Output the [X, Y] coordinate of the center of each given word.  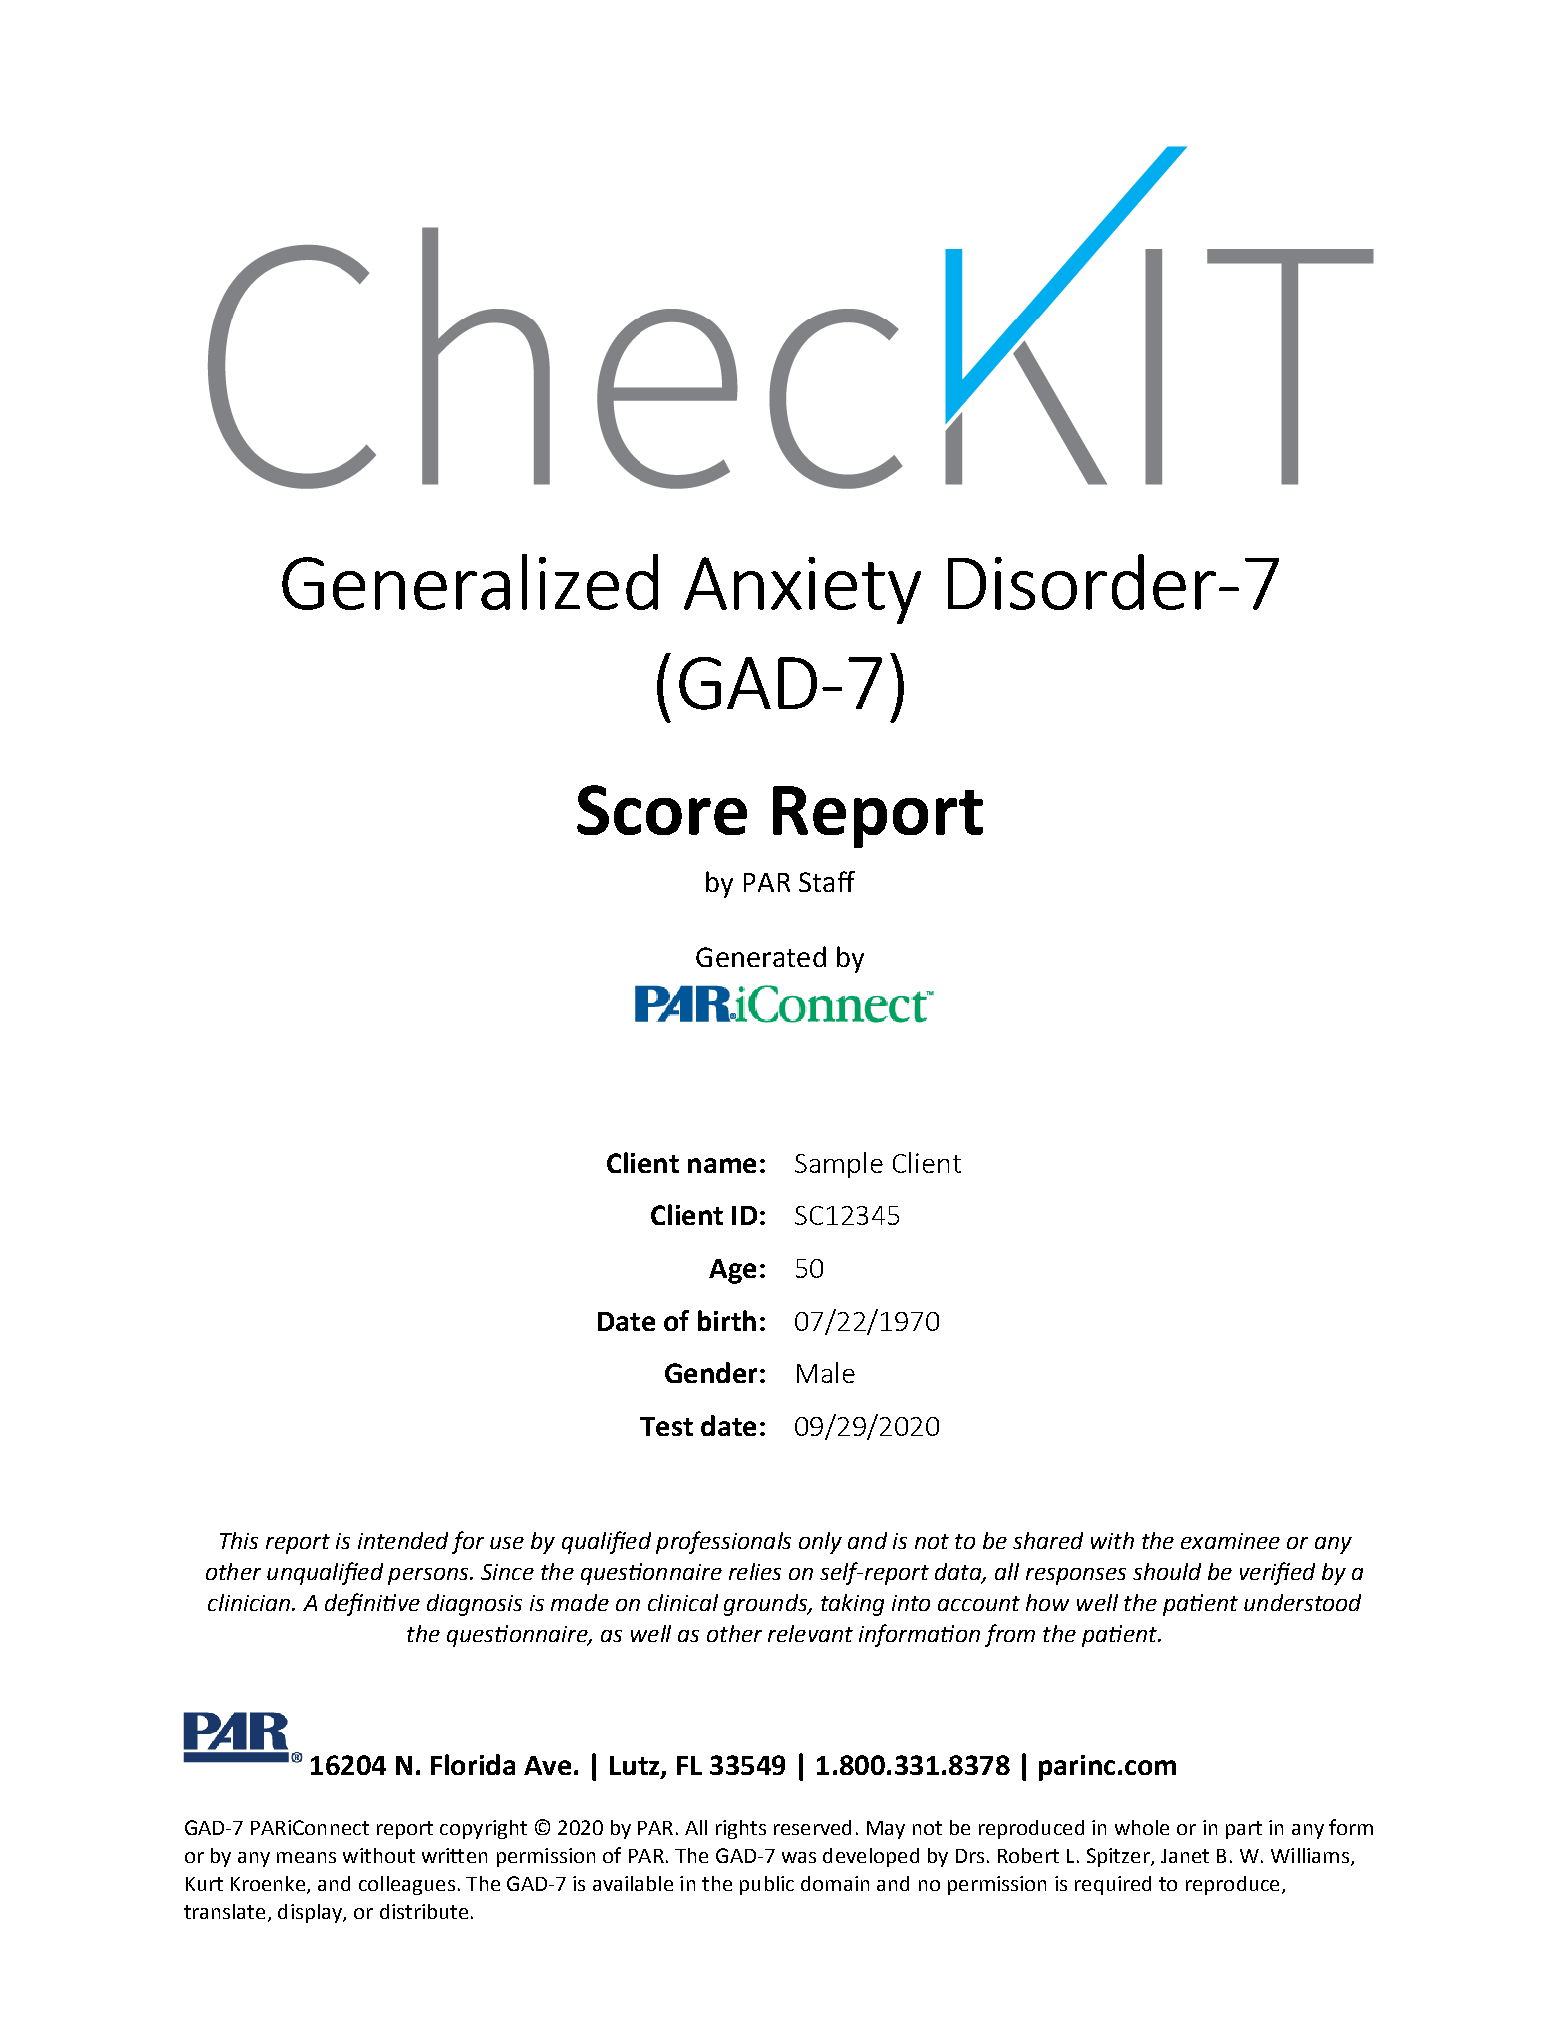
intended [403, 1540]
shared [1048, 1540]
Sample [839, 1165]
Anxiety [802, 590]
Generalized [470, 582]
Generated [761, 956]
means [306, 1857]
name [722, 1165]
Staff [827, 881]
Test [666, 1426]
